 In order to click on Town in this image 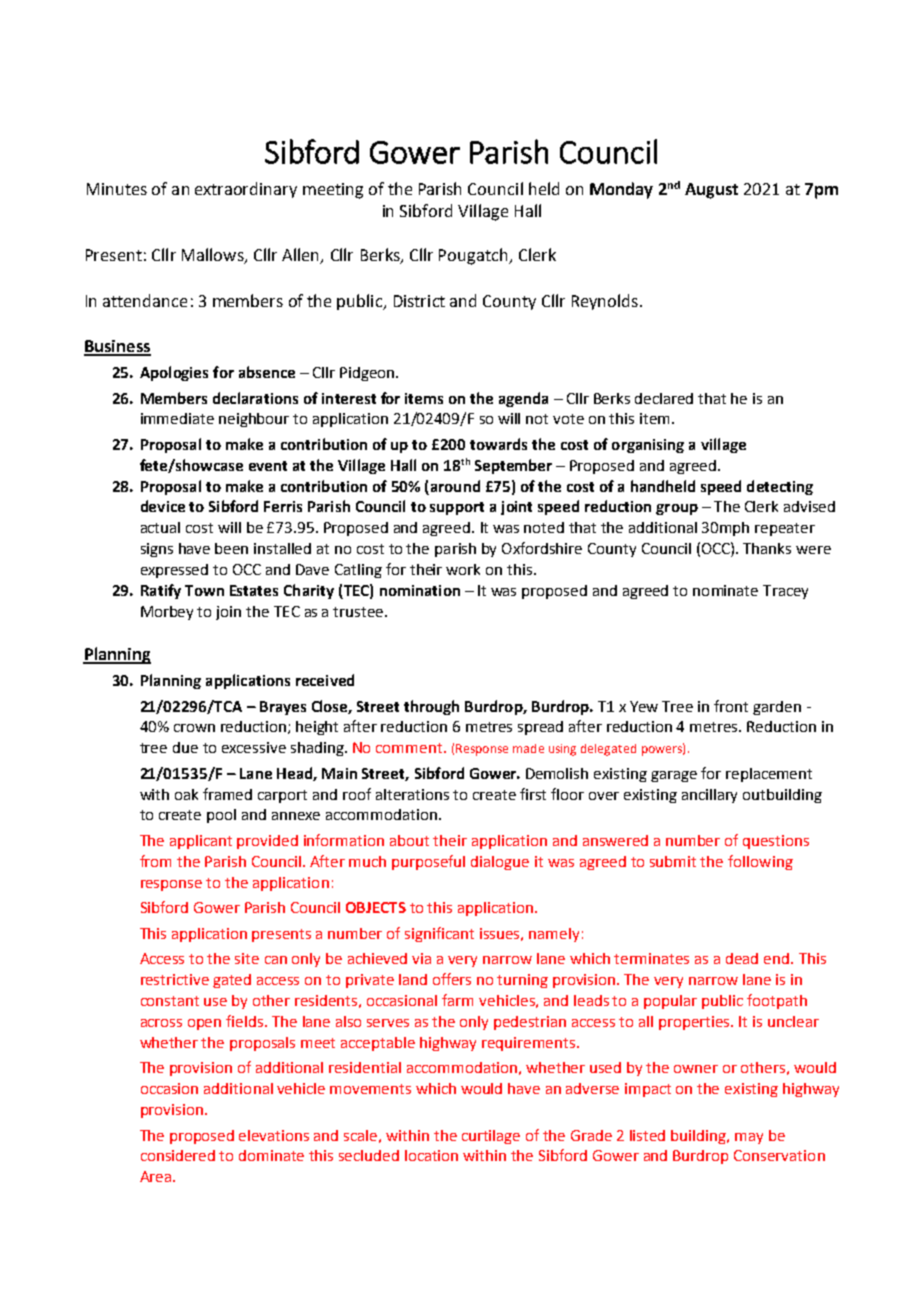, I will do `click(204, 590)`.
